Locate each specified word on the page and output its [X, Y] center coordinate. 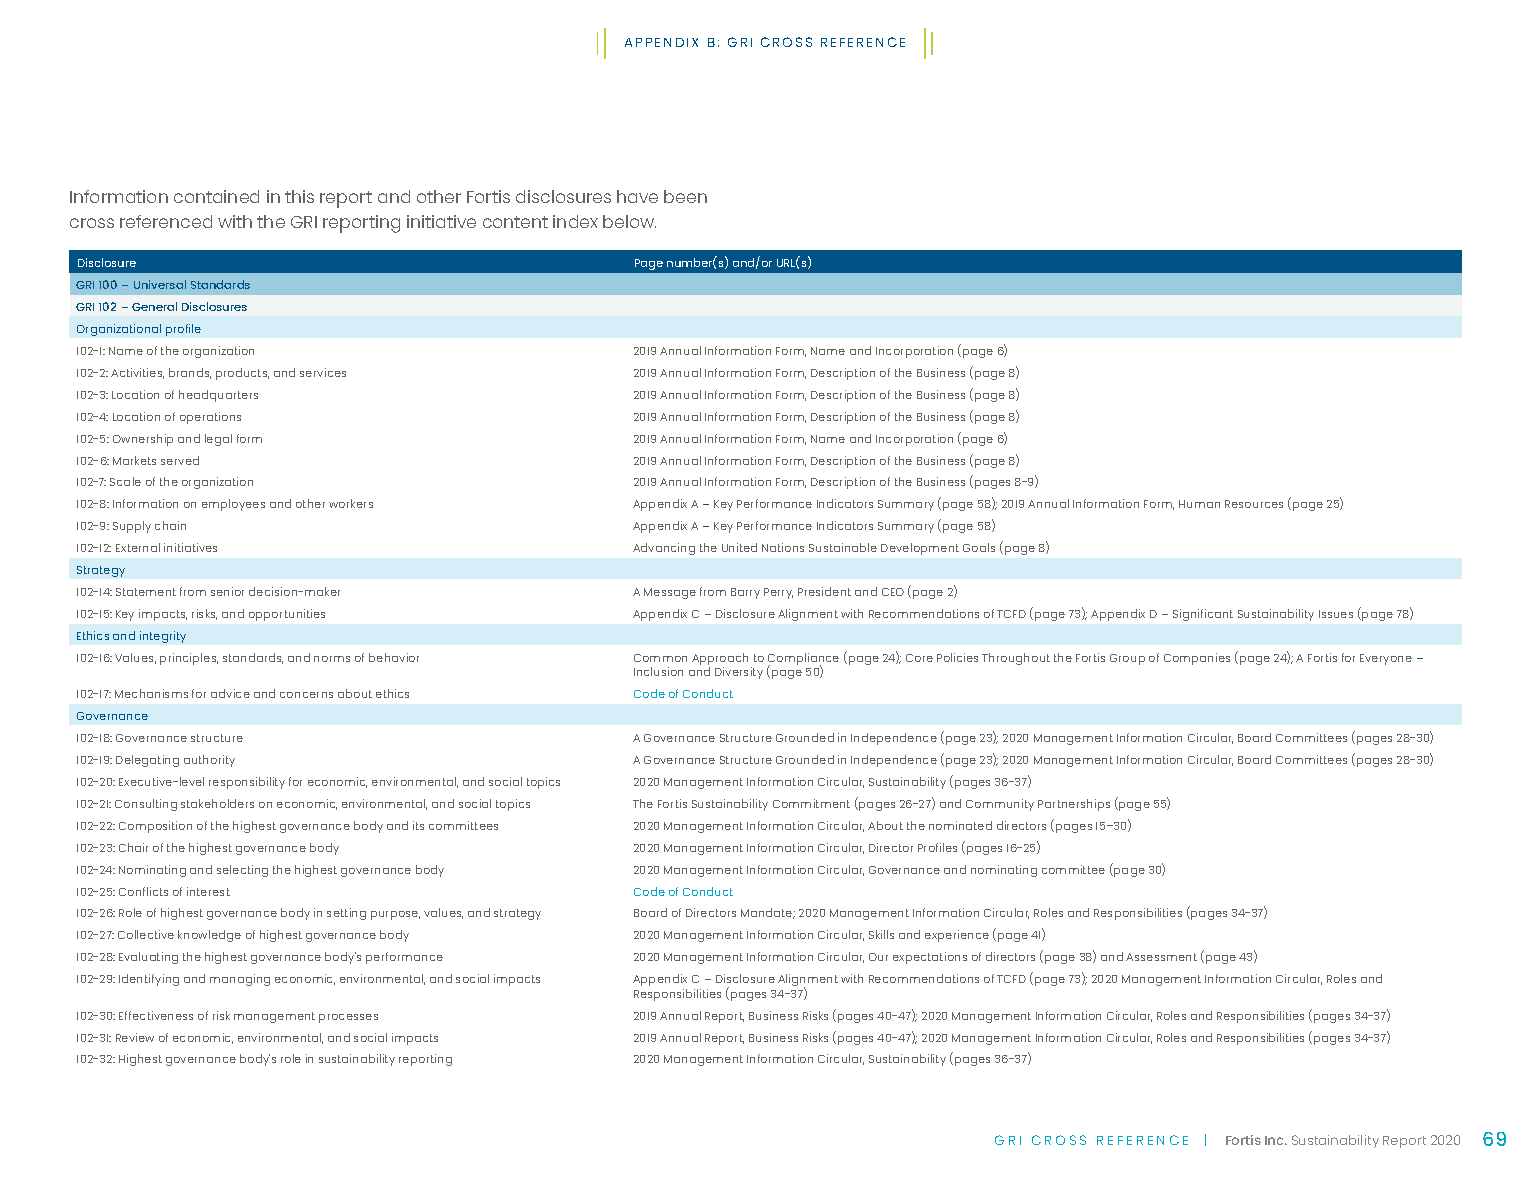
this [299, 196]
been [685, 196]
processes [348, 1018]
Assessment [1161, 957]
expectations [930, 958]
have [637, 196]
